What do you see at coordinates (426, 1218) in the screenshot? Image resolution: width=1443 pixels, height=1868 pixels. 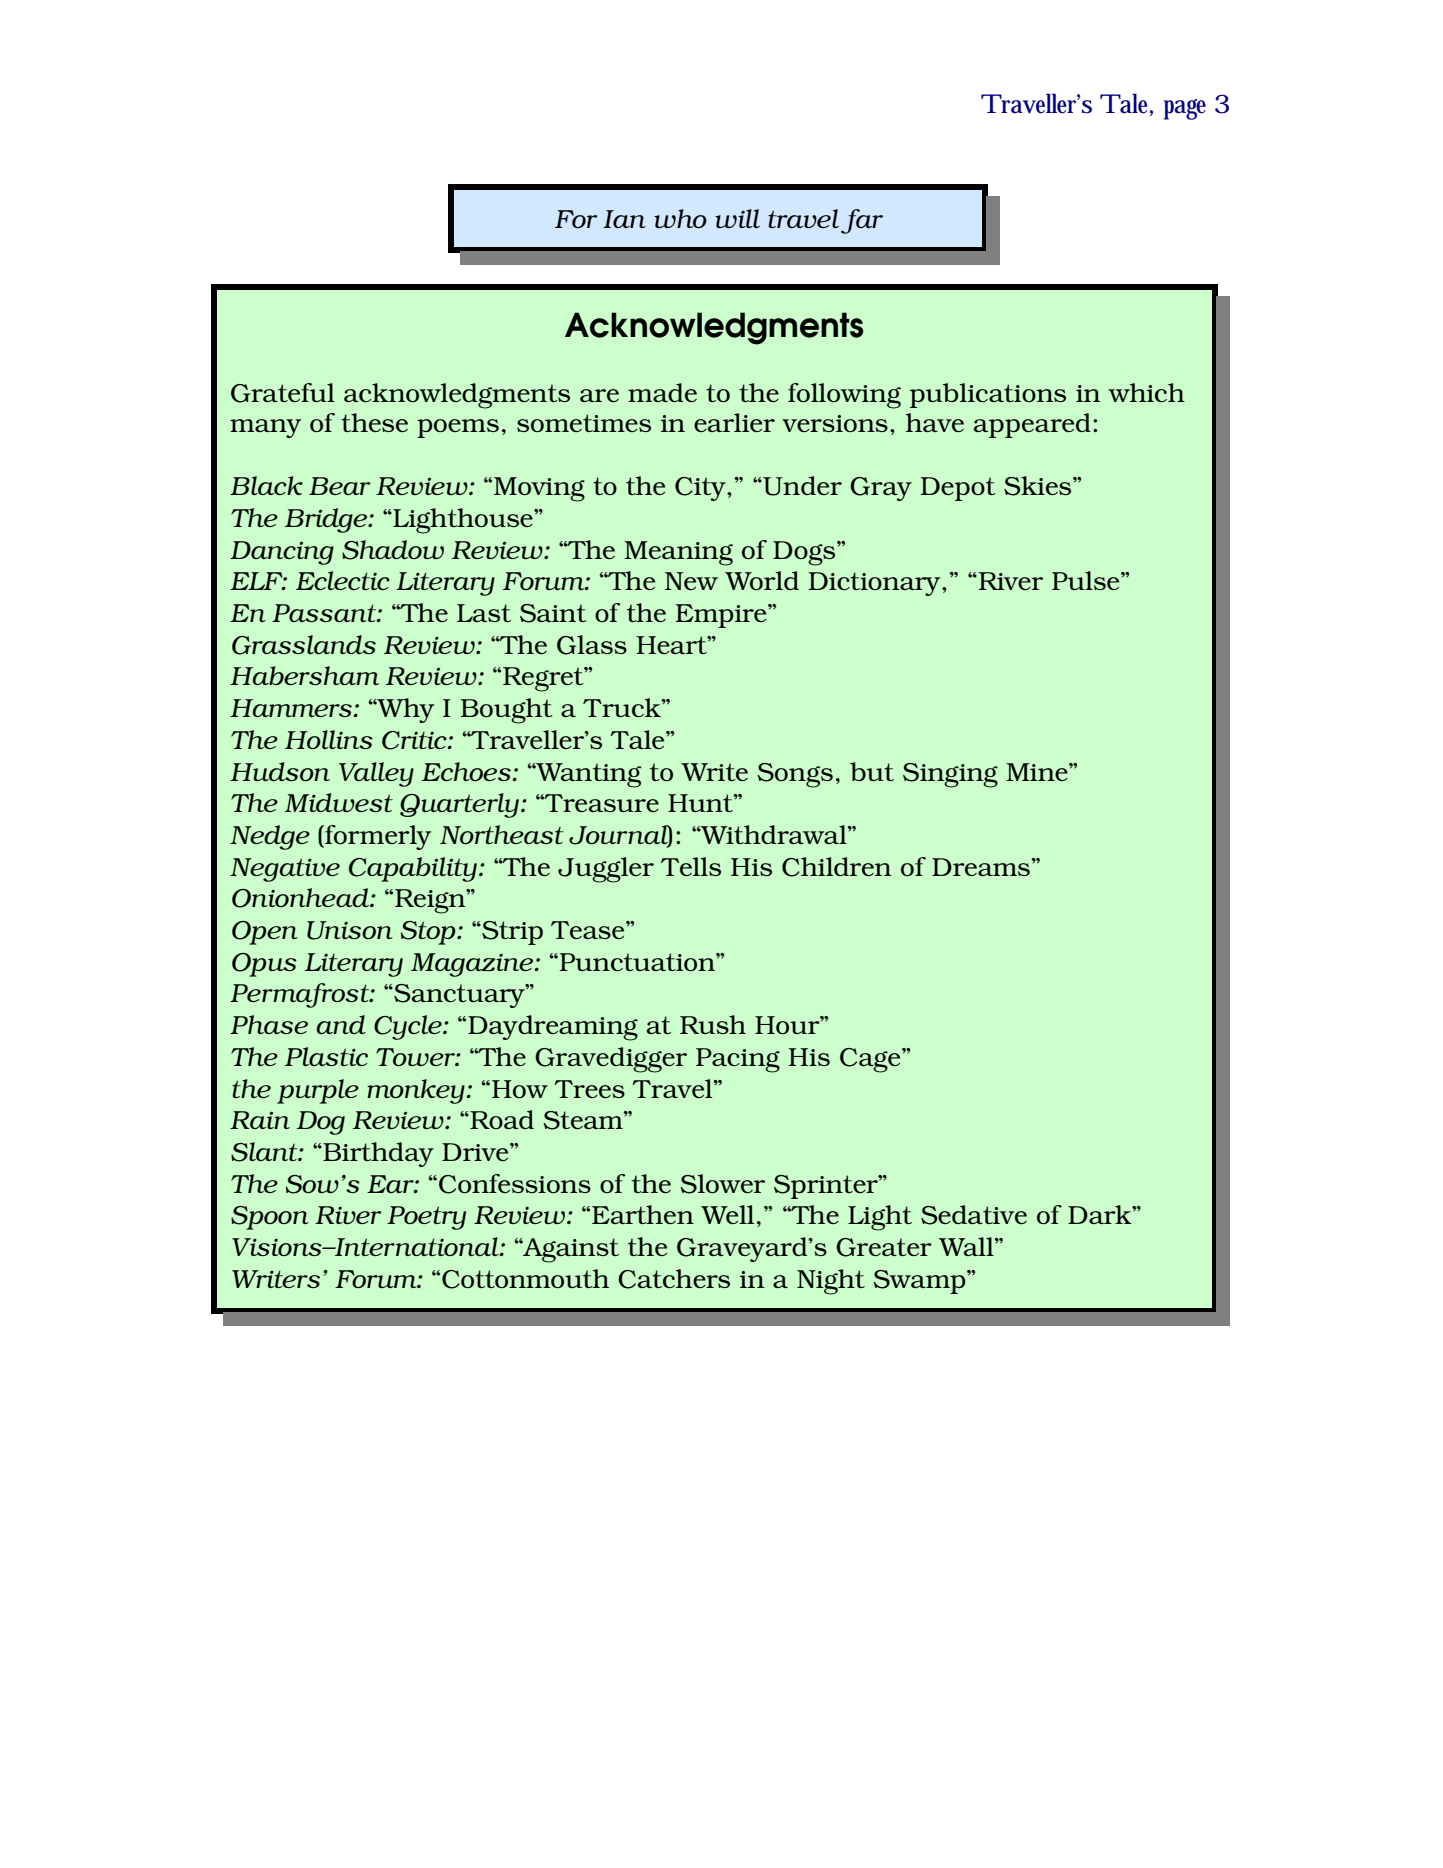 I see `Poetry` at bounding box center [426, 1218].
